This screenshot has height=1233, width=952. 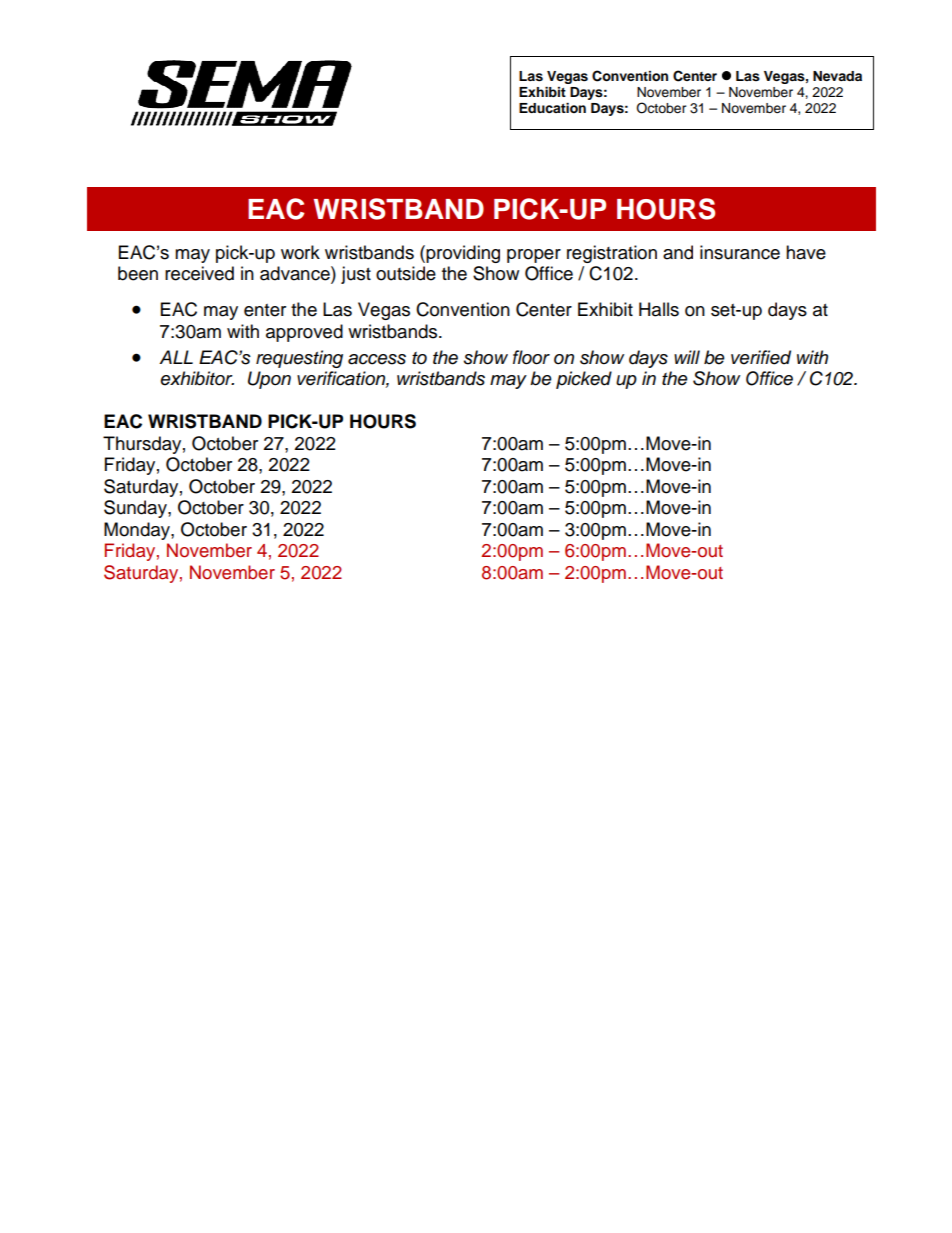 What do you see at coordinates (534, 256) in the screenshot?
I see `proper` at bounding box center [534, 256].
